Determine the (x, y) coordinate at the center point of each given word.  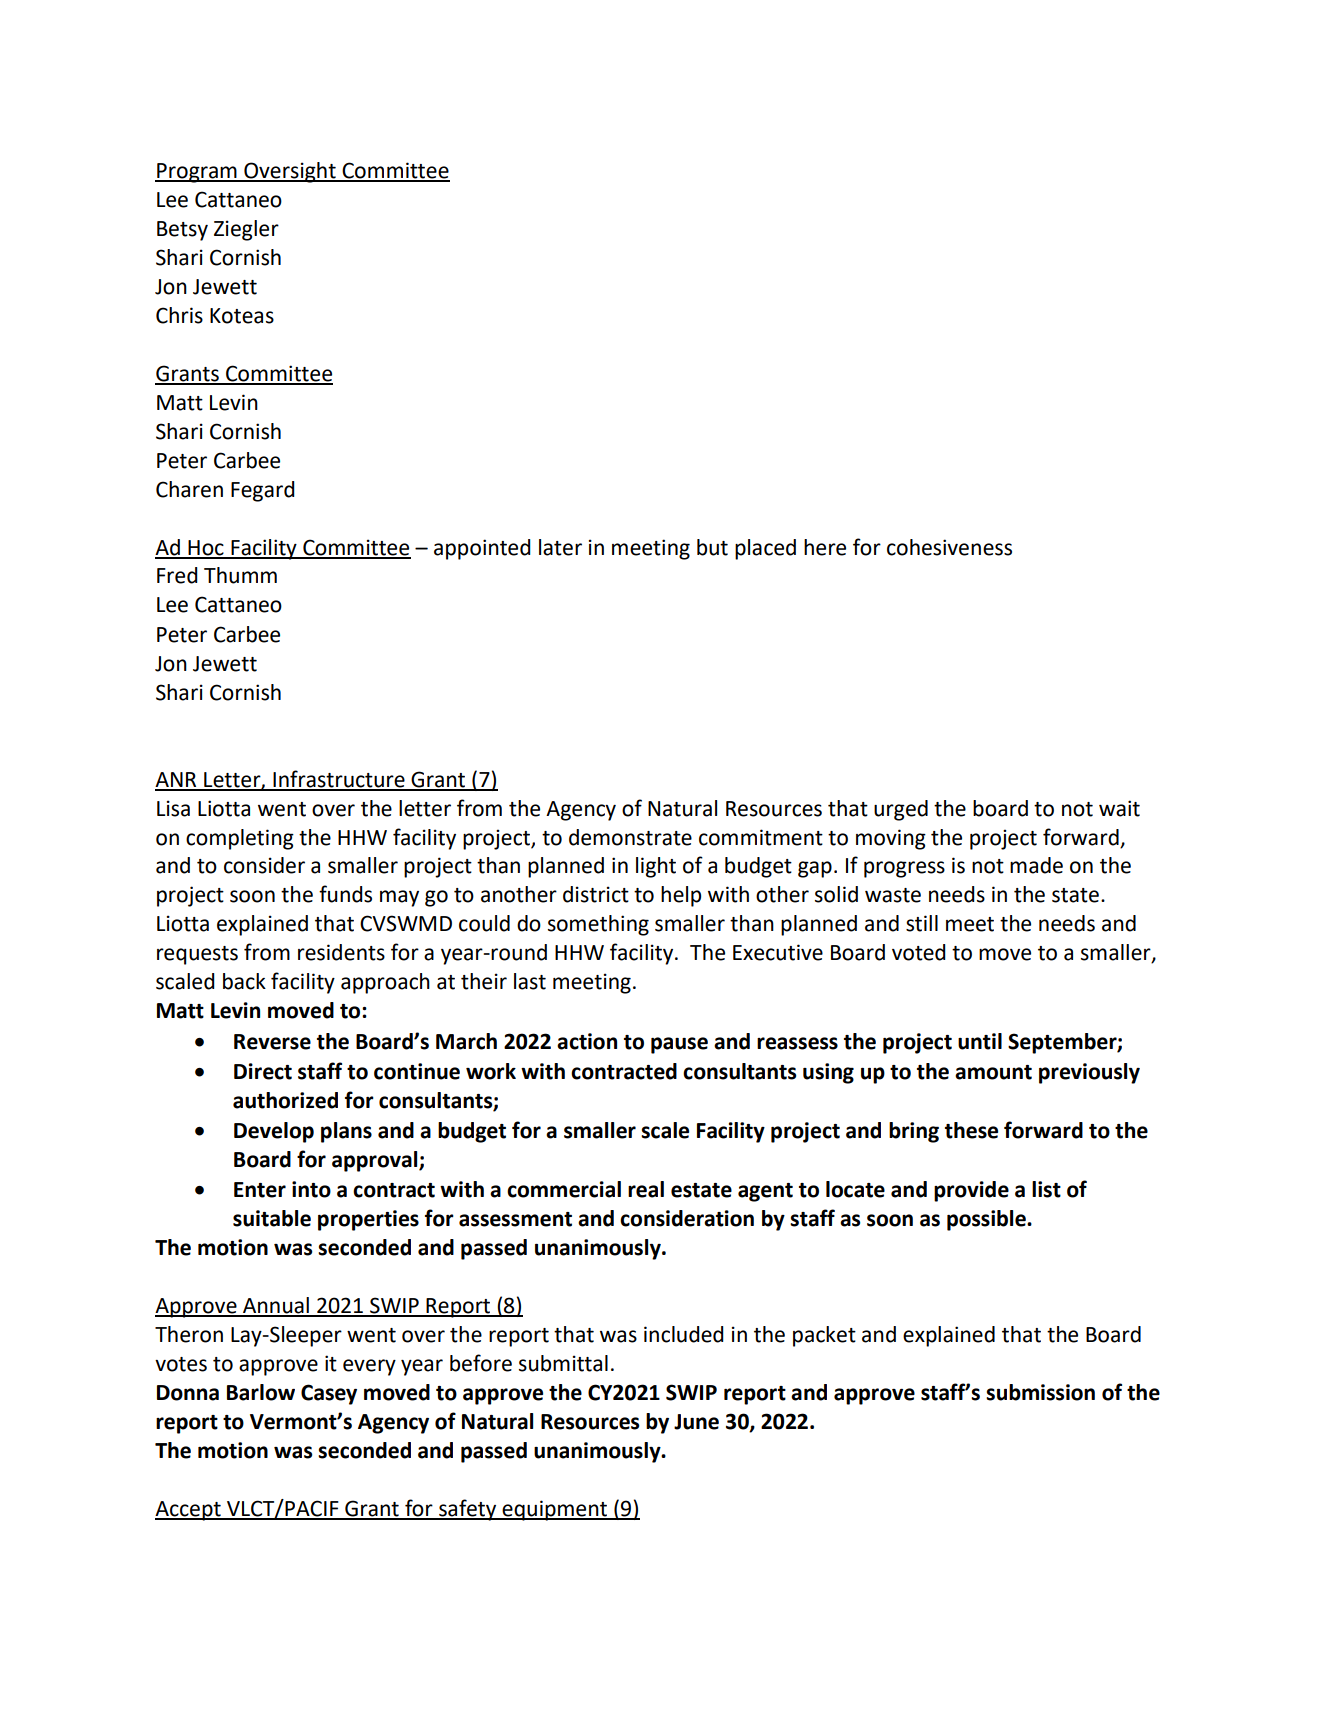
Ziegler (246, 230)
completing (240, 839)
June (696, 1422)
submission (1040, 1392)
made (1036, 865)
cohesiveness (949, 547)
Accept (189, 1511)
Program (197, 173)
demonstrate (630, 837)
